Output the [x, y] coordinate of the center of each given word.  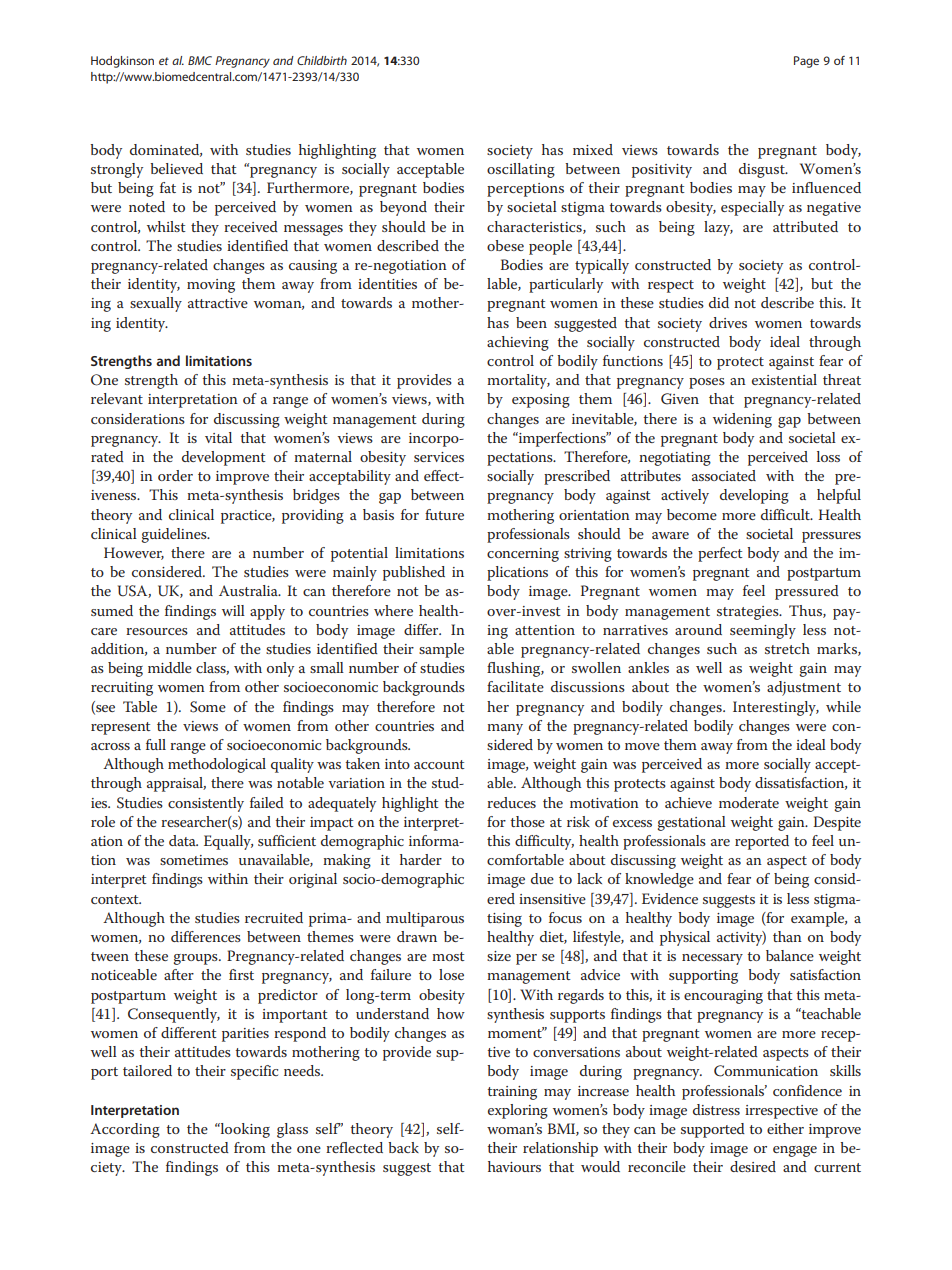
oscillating [521, 170]
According [125, 1130]
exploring [518, 1111]
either [785, 1128]
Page [806, 62]
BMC [200, 60]
